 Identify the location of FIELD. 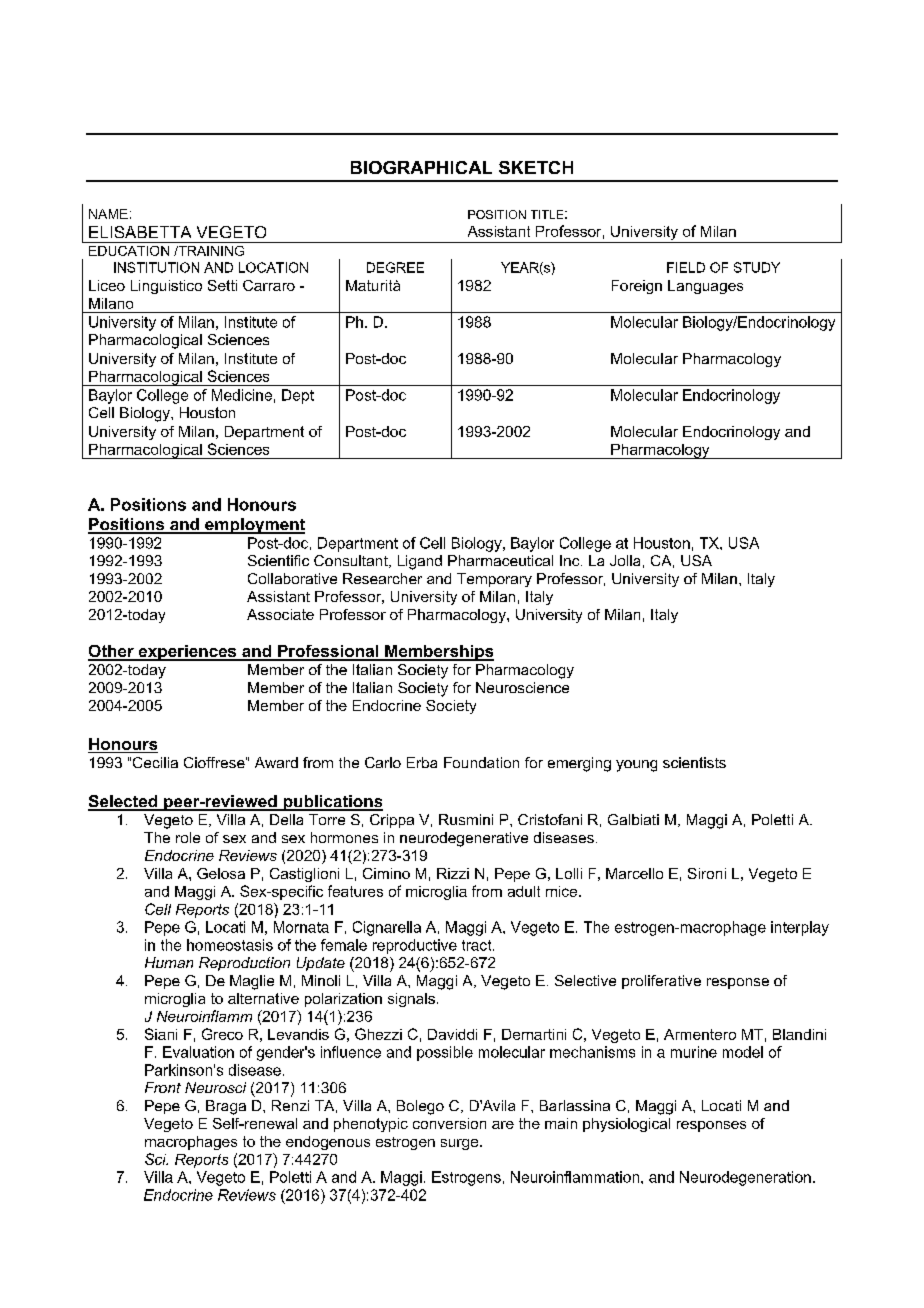
(686, 267).
